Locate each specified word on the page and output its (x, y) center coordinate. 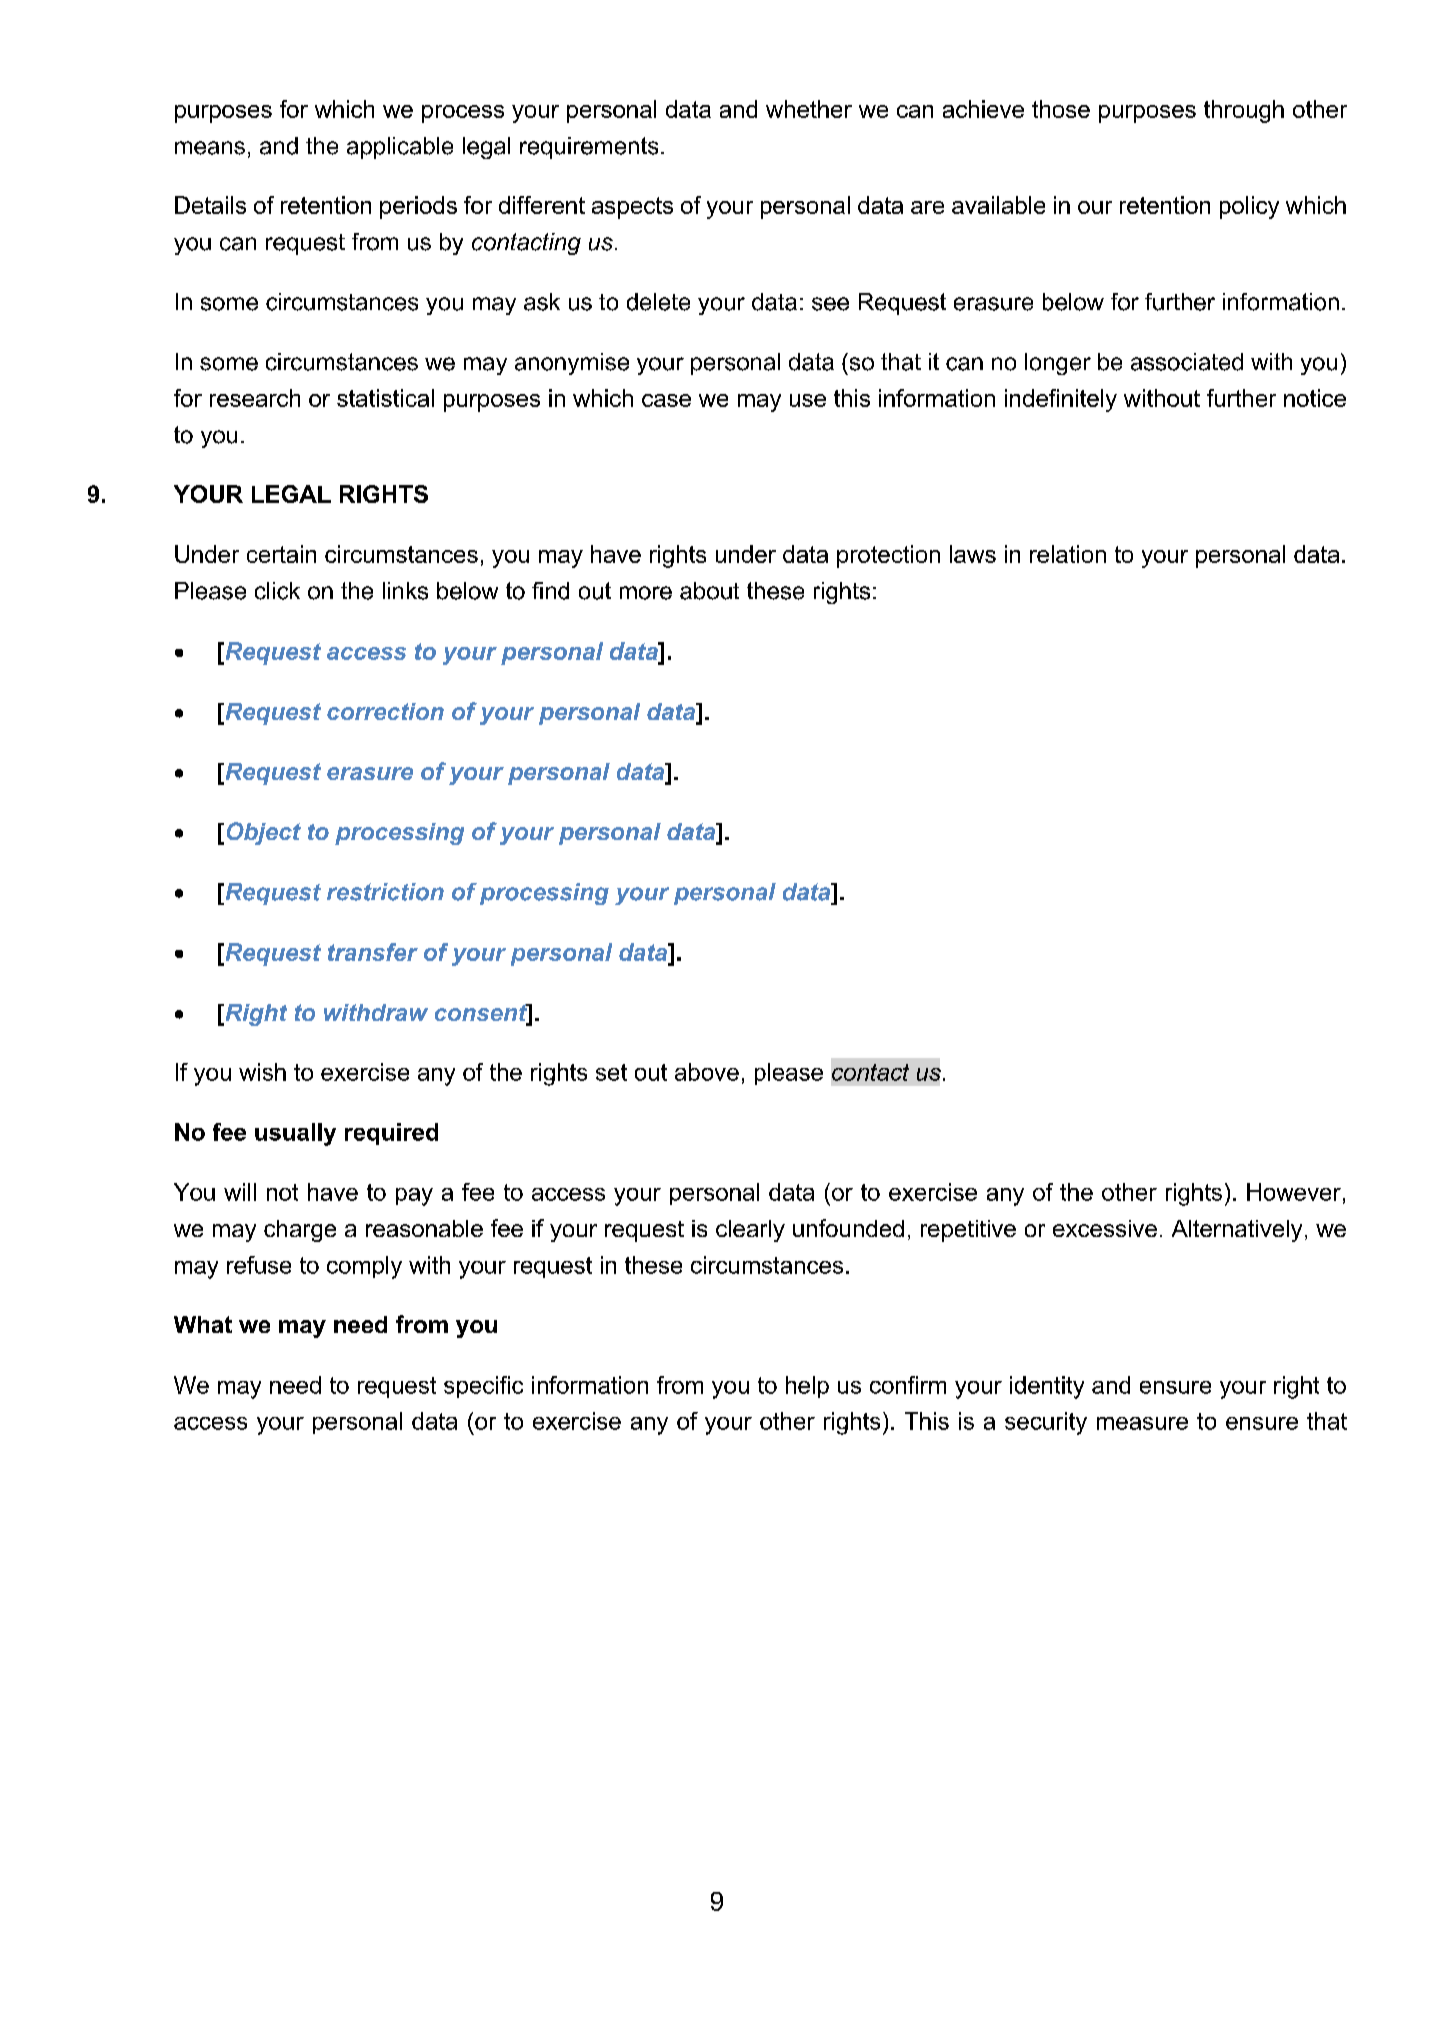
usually (295, 1134)
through (1244, 111)
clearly (750, 1231)
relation (1068, 554)
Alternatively (1237, 1231)
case (666, 400)
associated (1187, 362)
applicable (400, 148)
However (1294, 1192)
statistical (385, 398)
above (707, 1072)
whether (809, 109)
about (709, 591)
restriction (385, 892)
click (277, 591)
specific (483, 1387)
